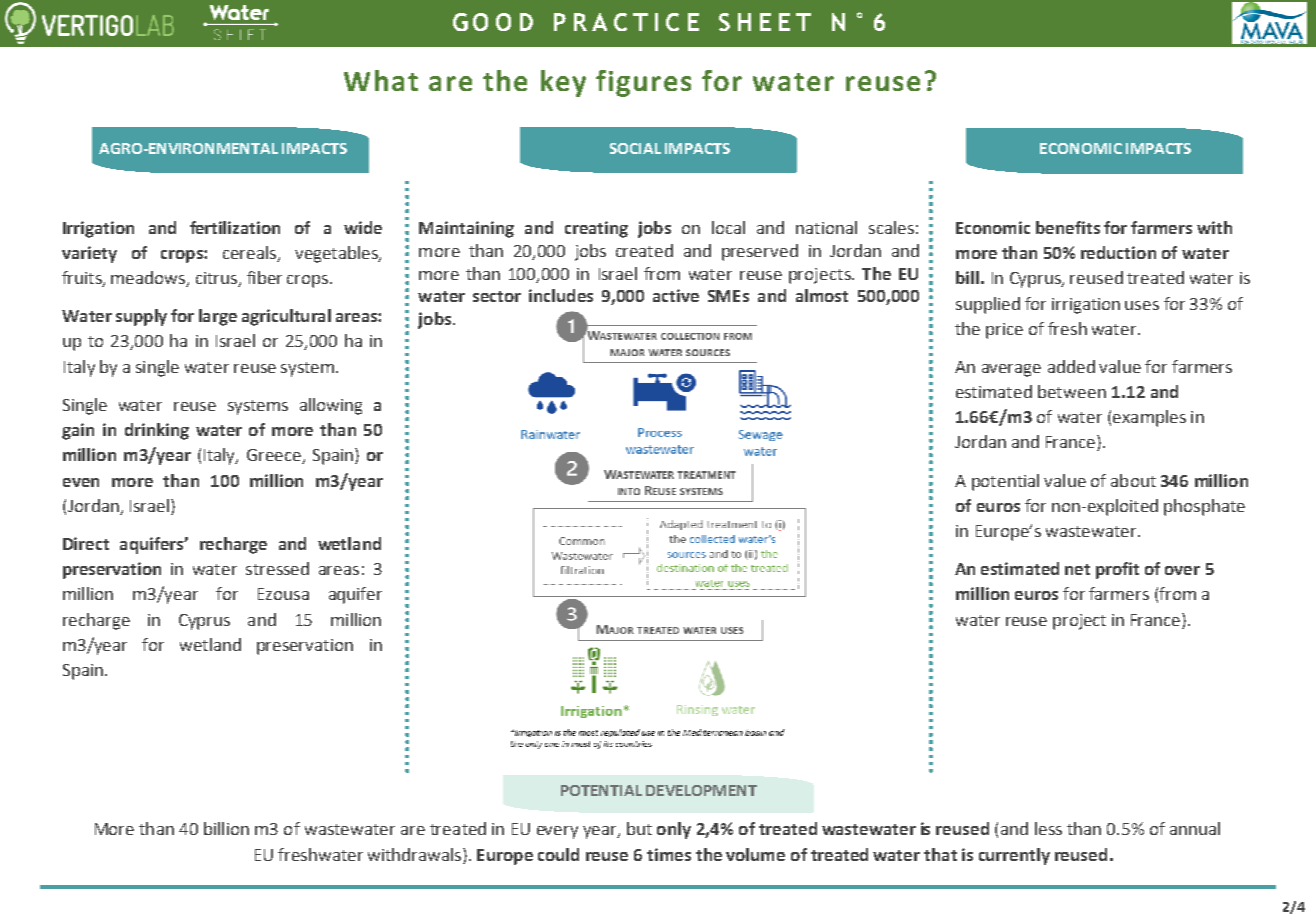  Describe the element at coordinates (676, 295) in the screenshot. I see `active` at that location.
